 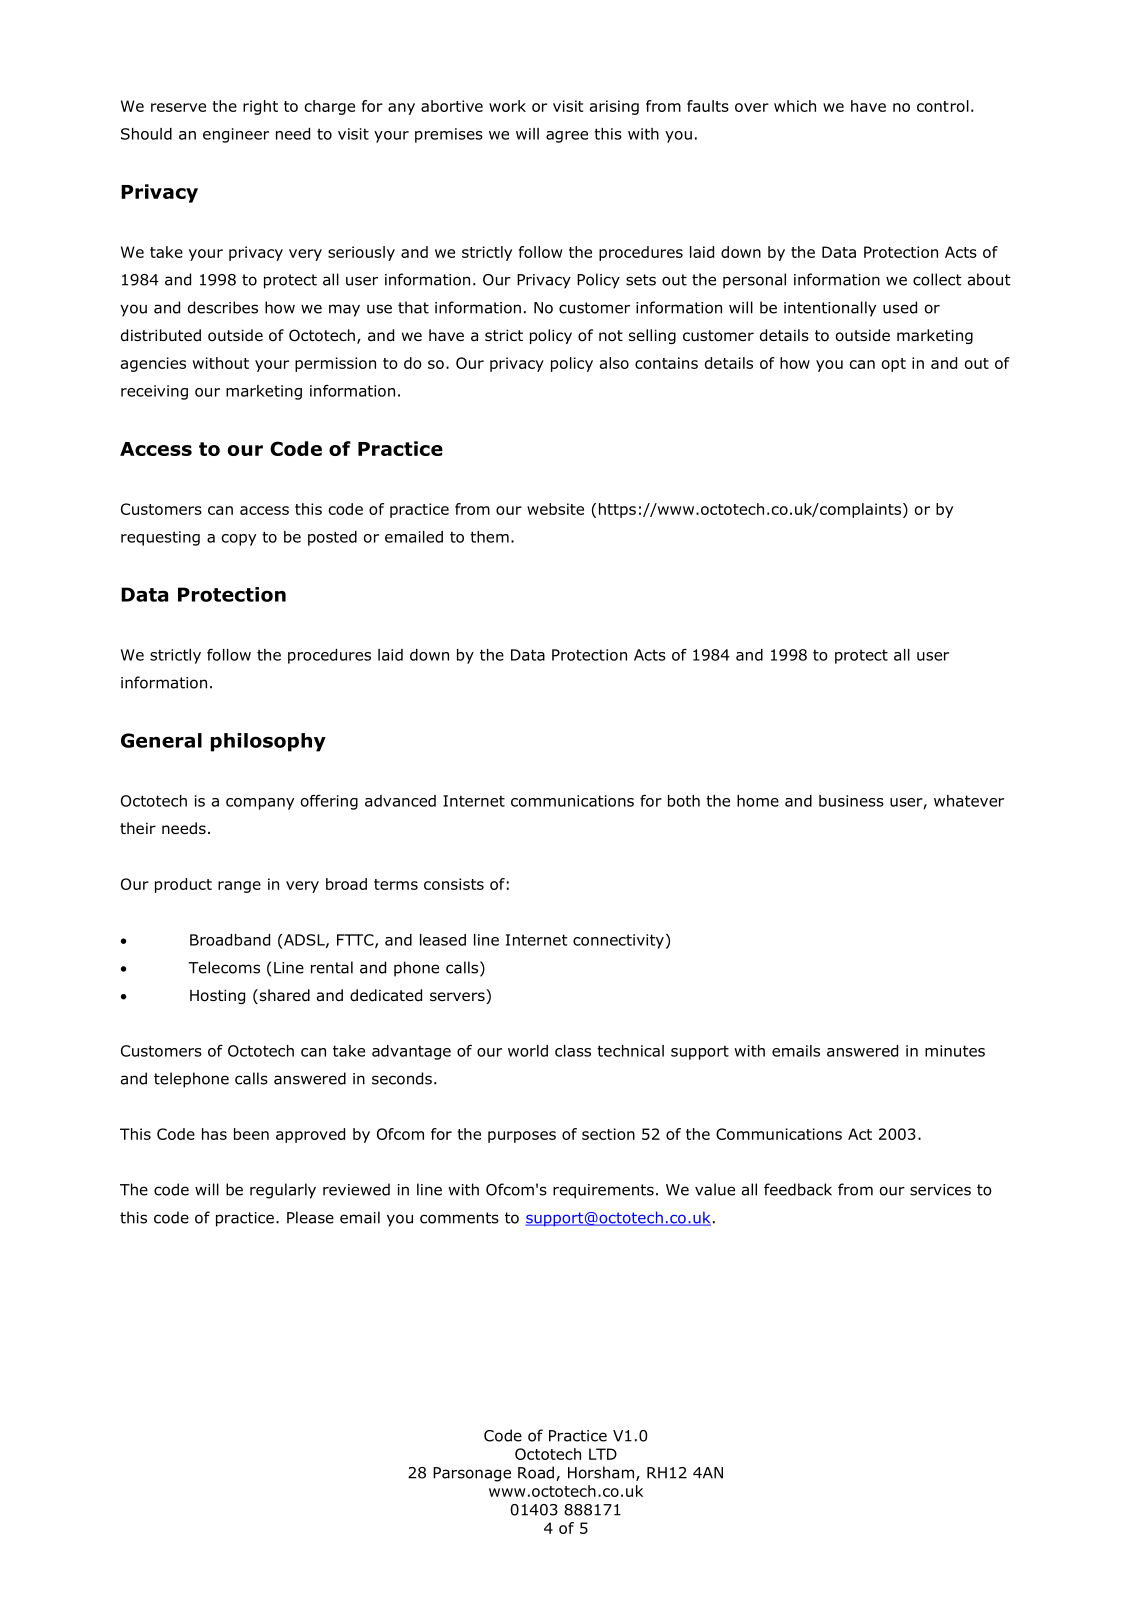 I want to click on opt, so click(x=894, y=365).
